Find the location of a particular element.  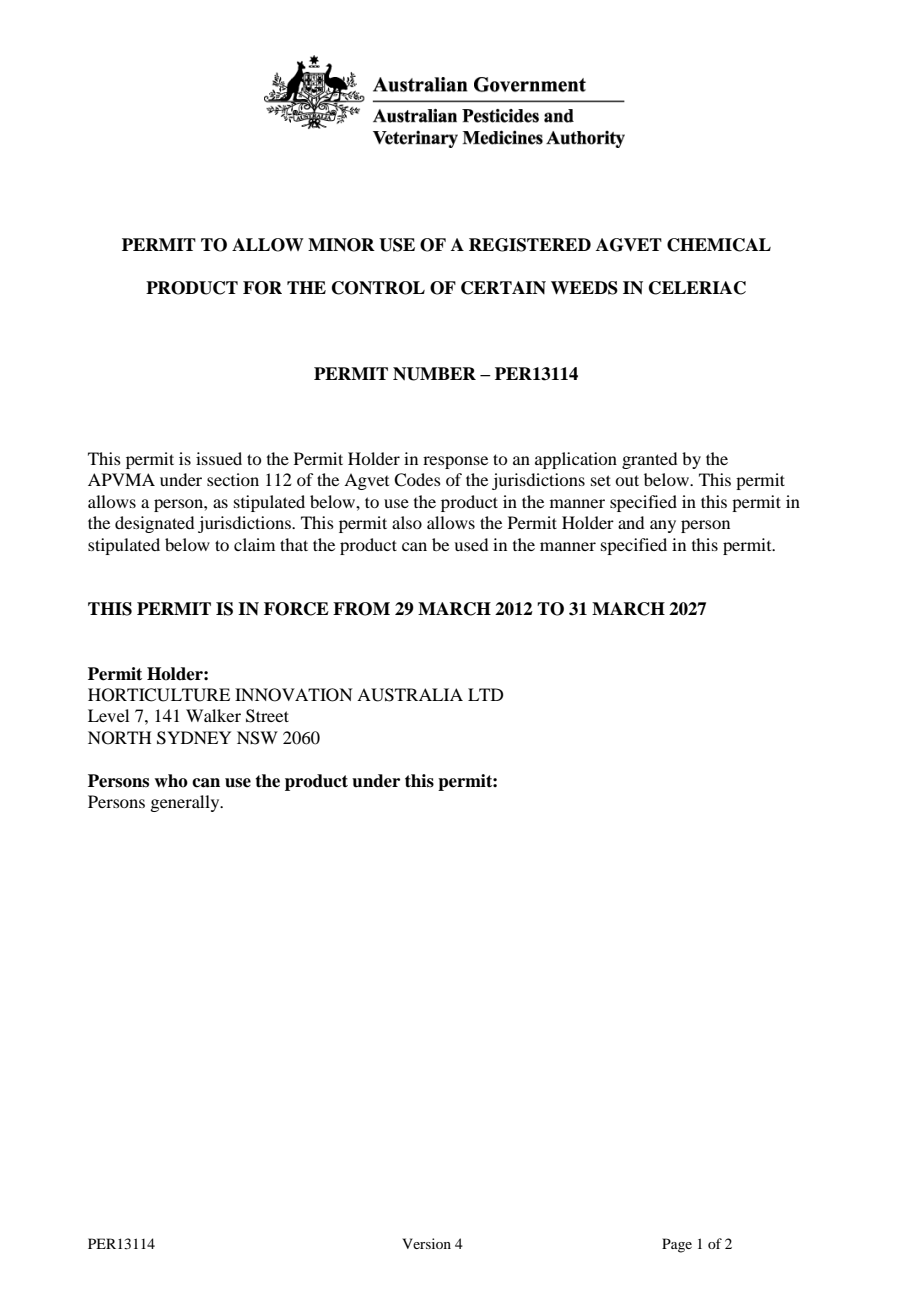

Version is located at coordinates (426, 1243).
